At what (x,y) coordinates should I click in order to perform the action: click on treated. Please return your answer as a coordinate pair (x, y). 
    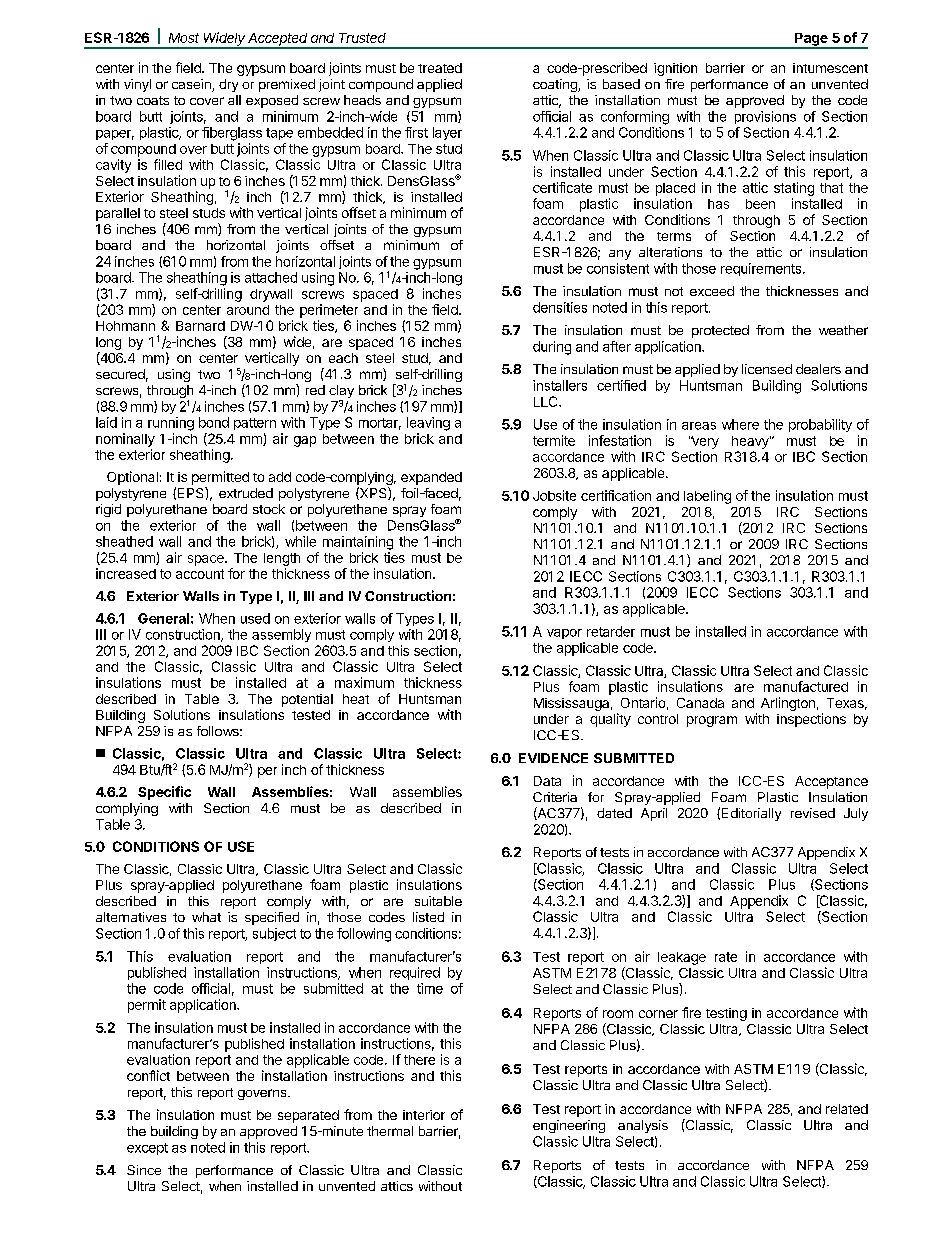
    Looking at the image, I should click on (440, 68).
